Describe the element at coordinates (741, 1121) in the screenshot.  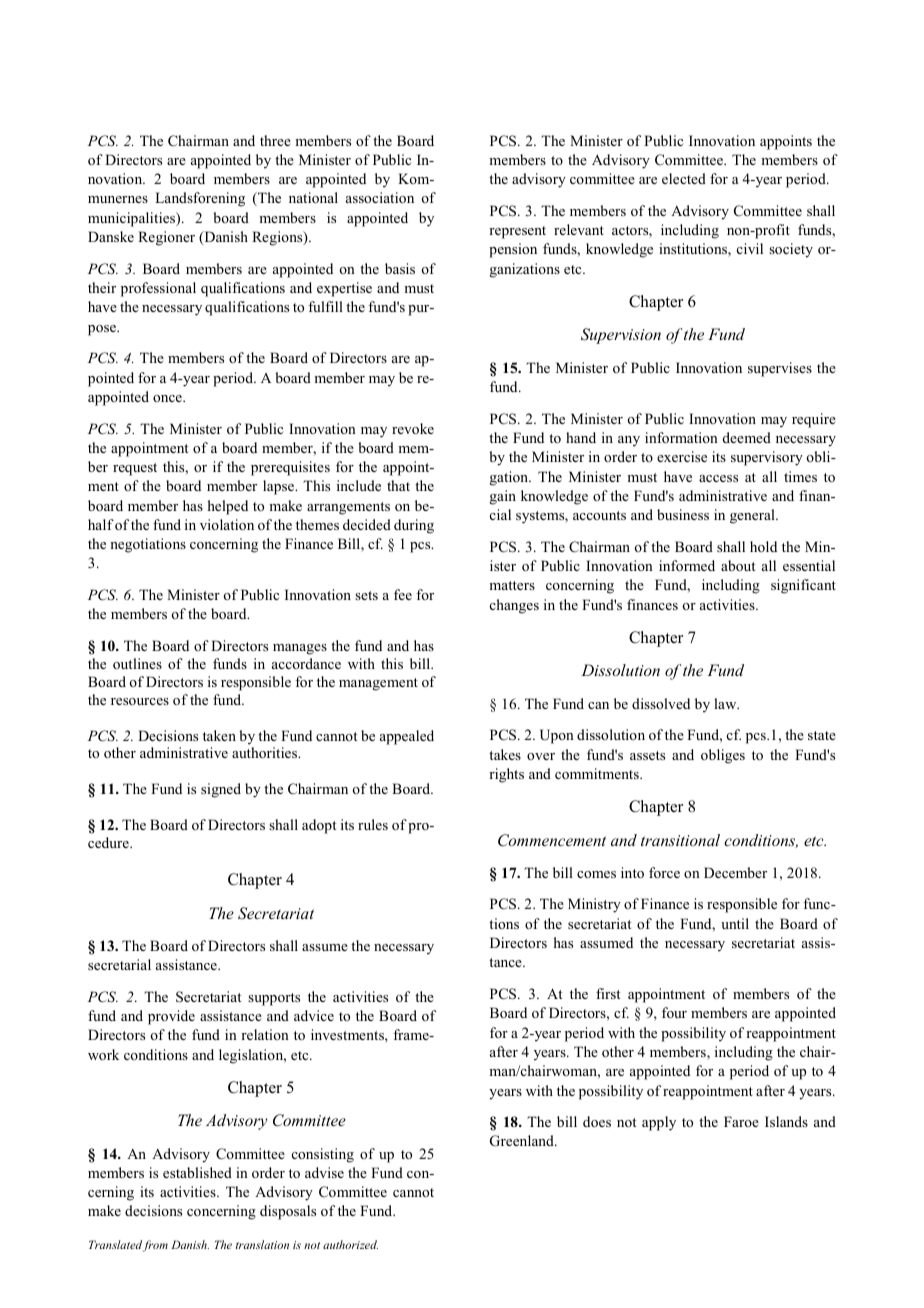
I see `Faroe` at that location.
